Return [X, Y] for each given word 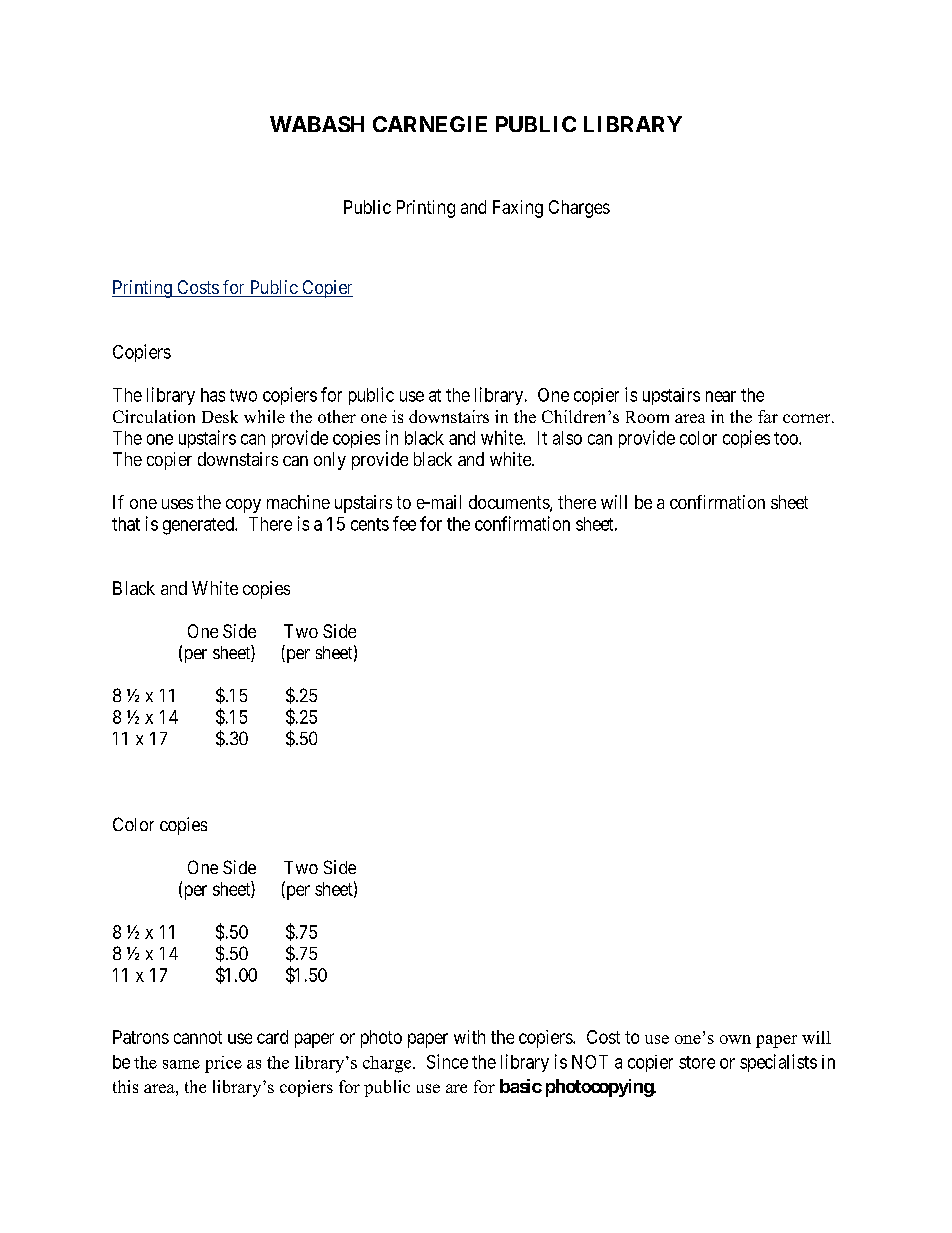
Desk [220, 416]
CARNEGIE [430, 124]
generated [199, 526]
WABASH [317, 124]
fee [404, 523]
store [697, 1062]
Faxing [518, 209]
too [787, 438]
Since [447, 1061]
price [223, 1064]
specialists [778, 1063]
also [567, 438]
